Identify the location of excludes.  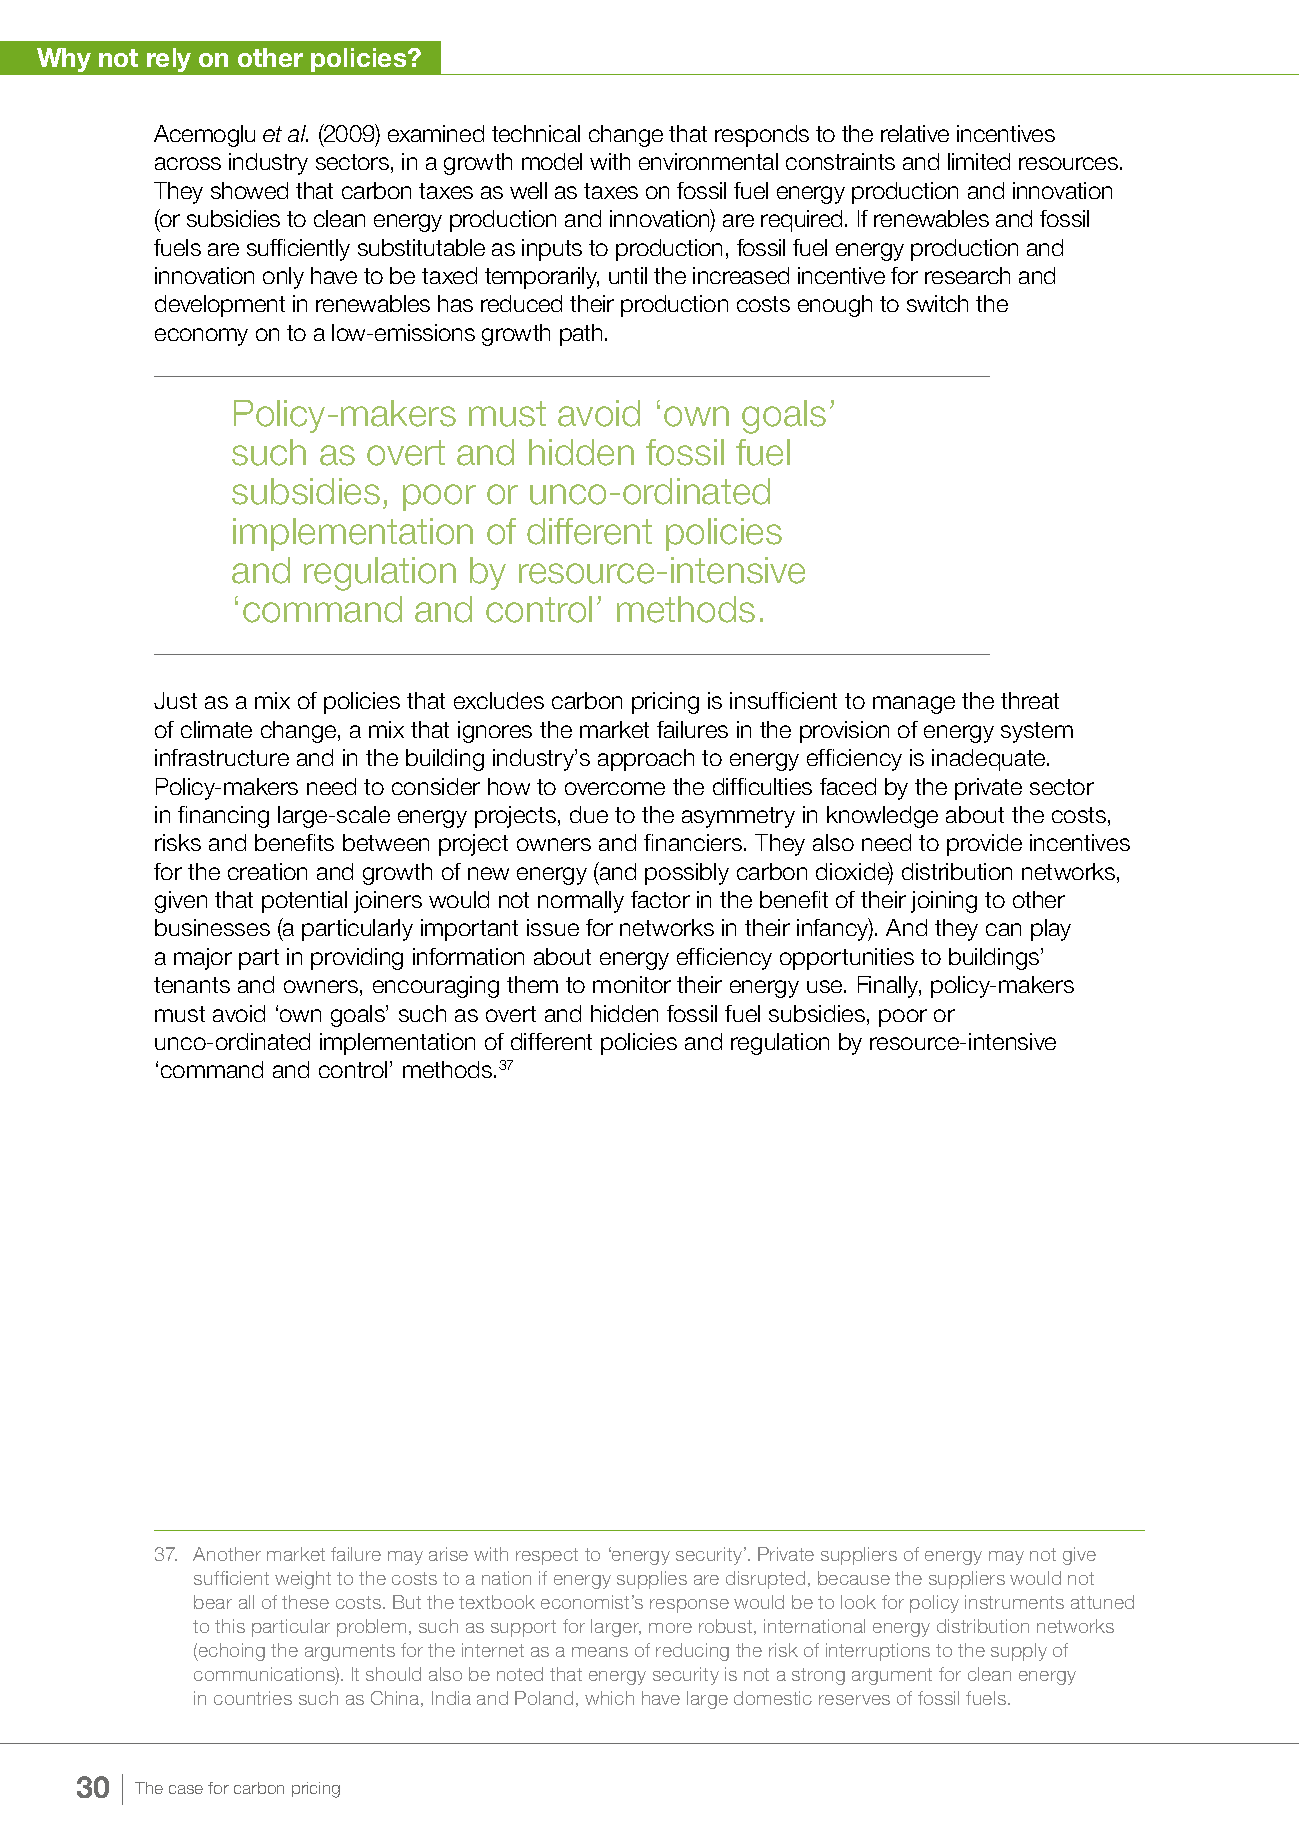
(499, 700).
